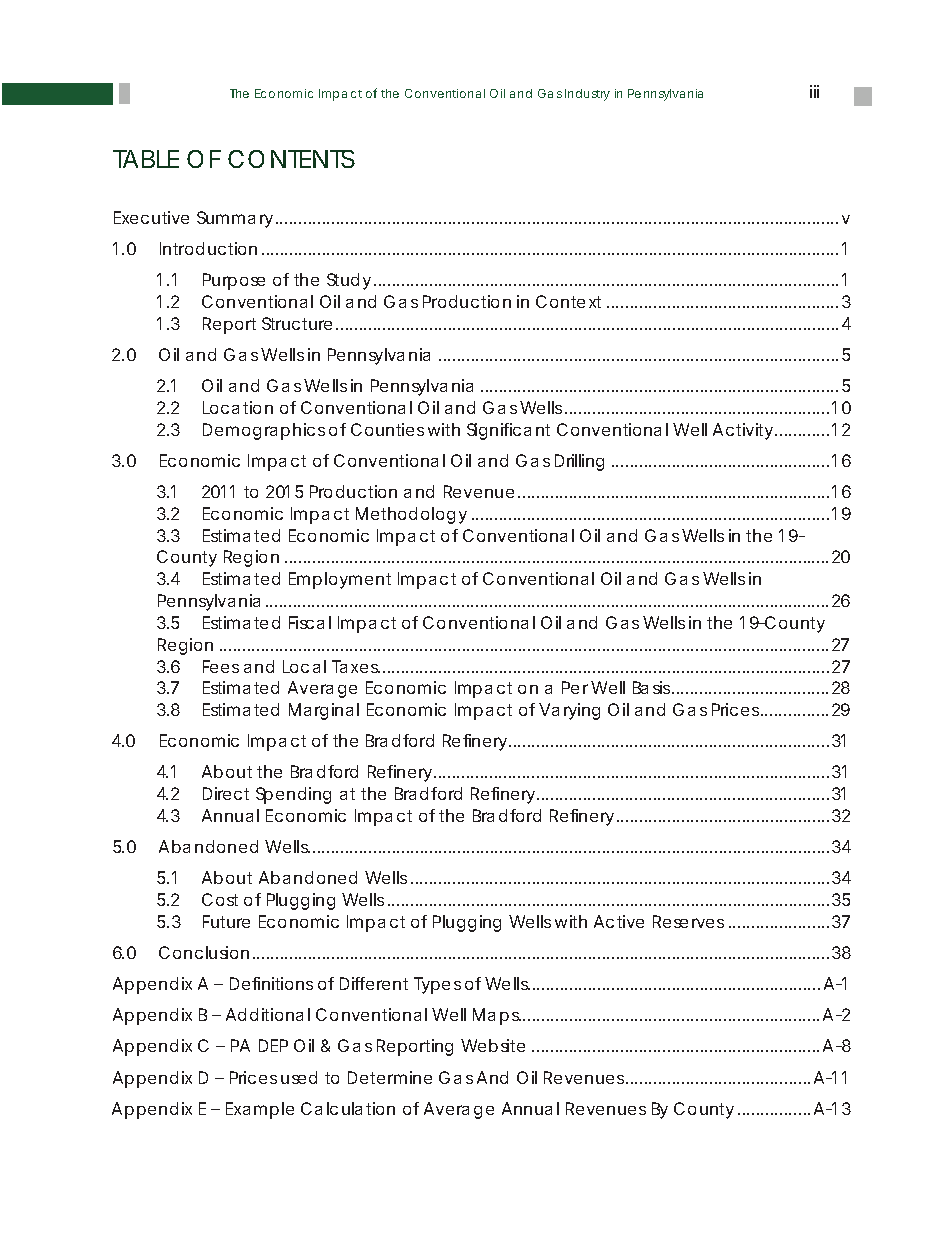  I want to click on Reserves, so click(688, 921).
